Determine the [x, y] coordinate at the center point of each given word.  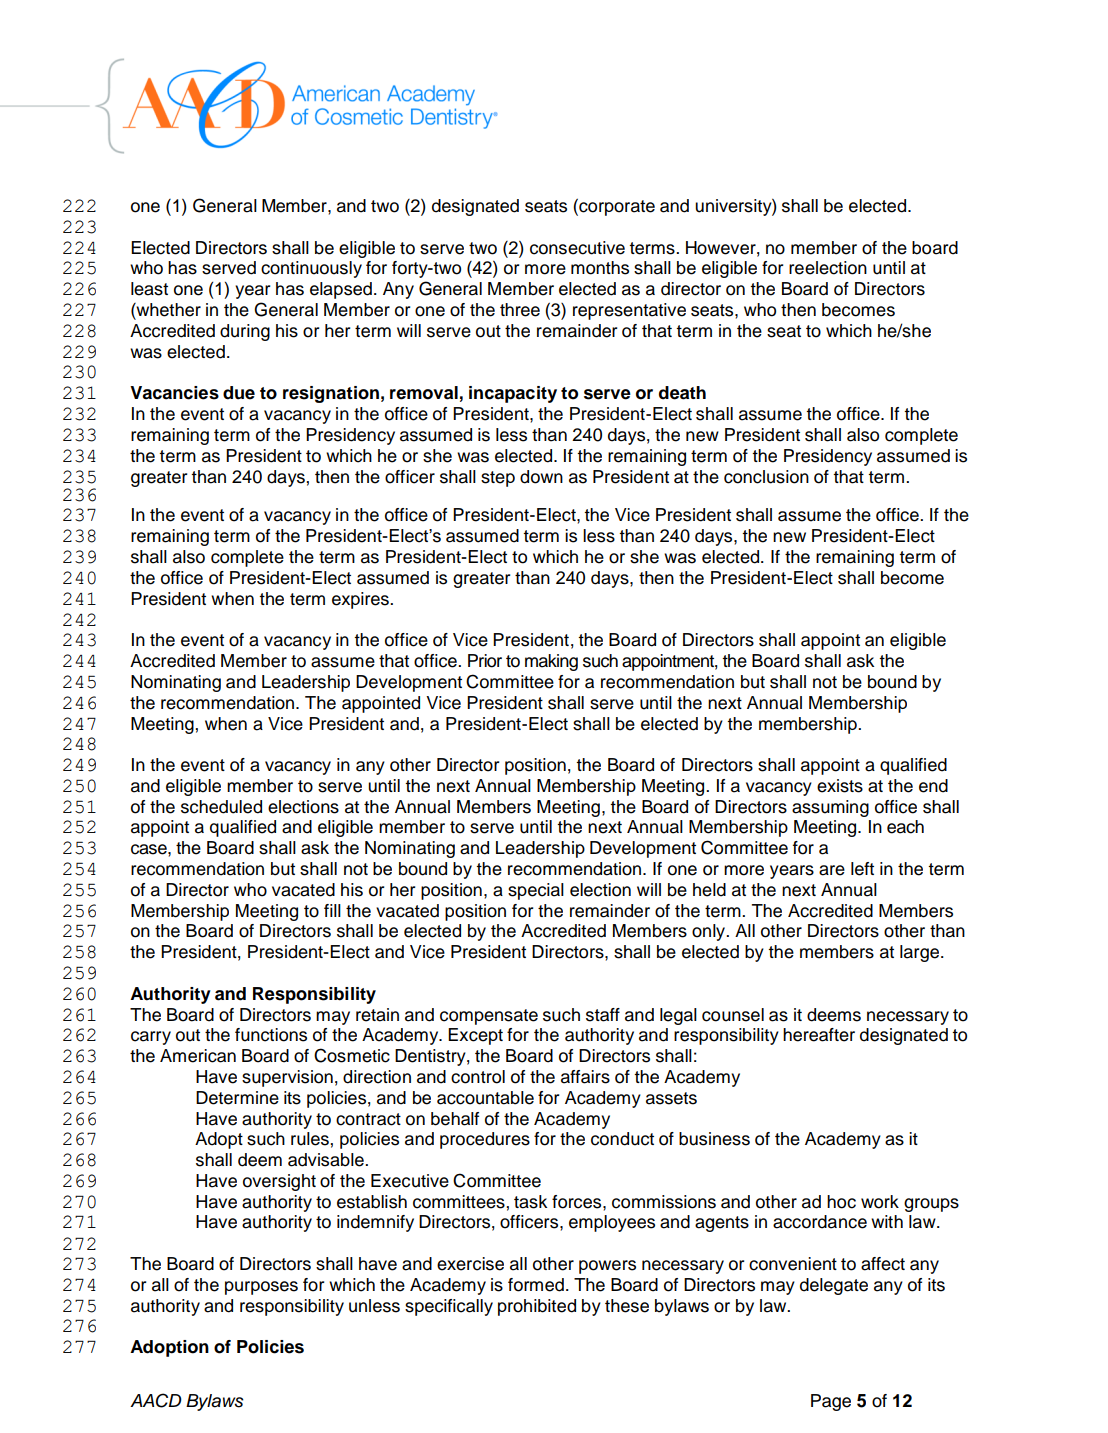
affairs [585, 1077]
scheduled [221, 807]
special [536, 891]
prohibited [537, 1307]
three [520, 310]
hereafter [819, 1035]
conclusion [766, 477]
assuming [830, 808]
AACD [156, 1400]
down [541, 477]
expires [361, 600]
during [245, 332]
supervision [287, 1078]
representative [629, 311]
